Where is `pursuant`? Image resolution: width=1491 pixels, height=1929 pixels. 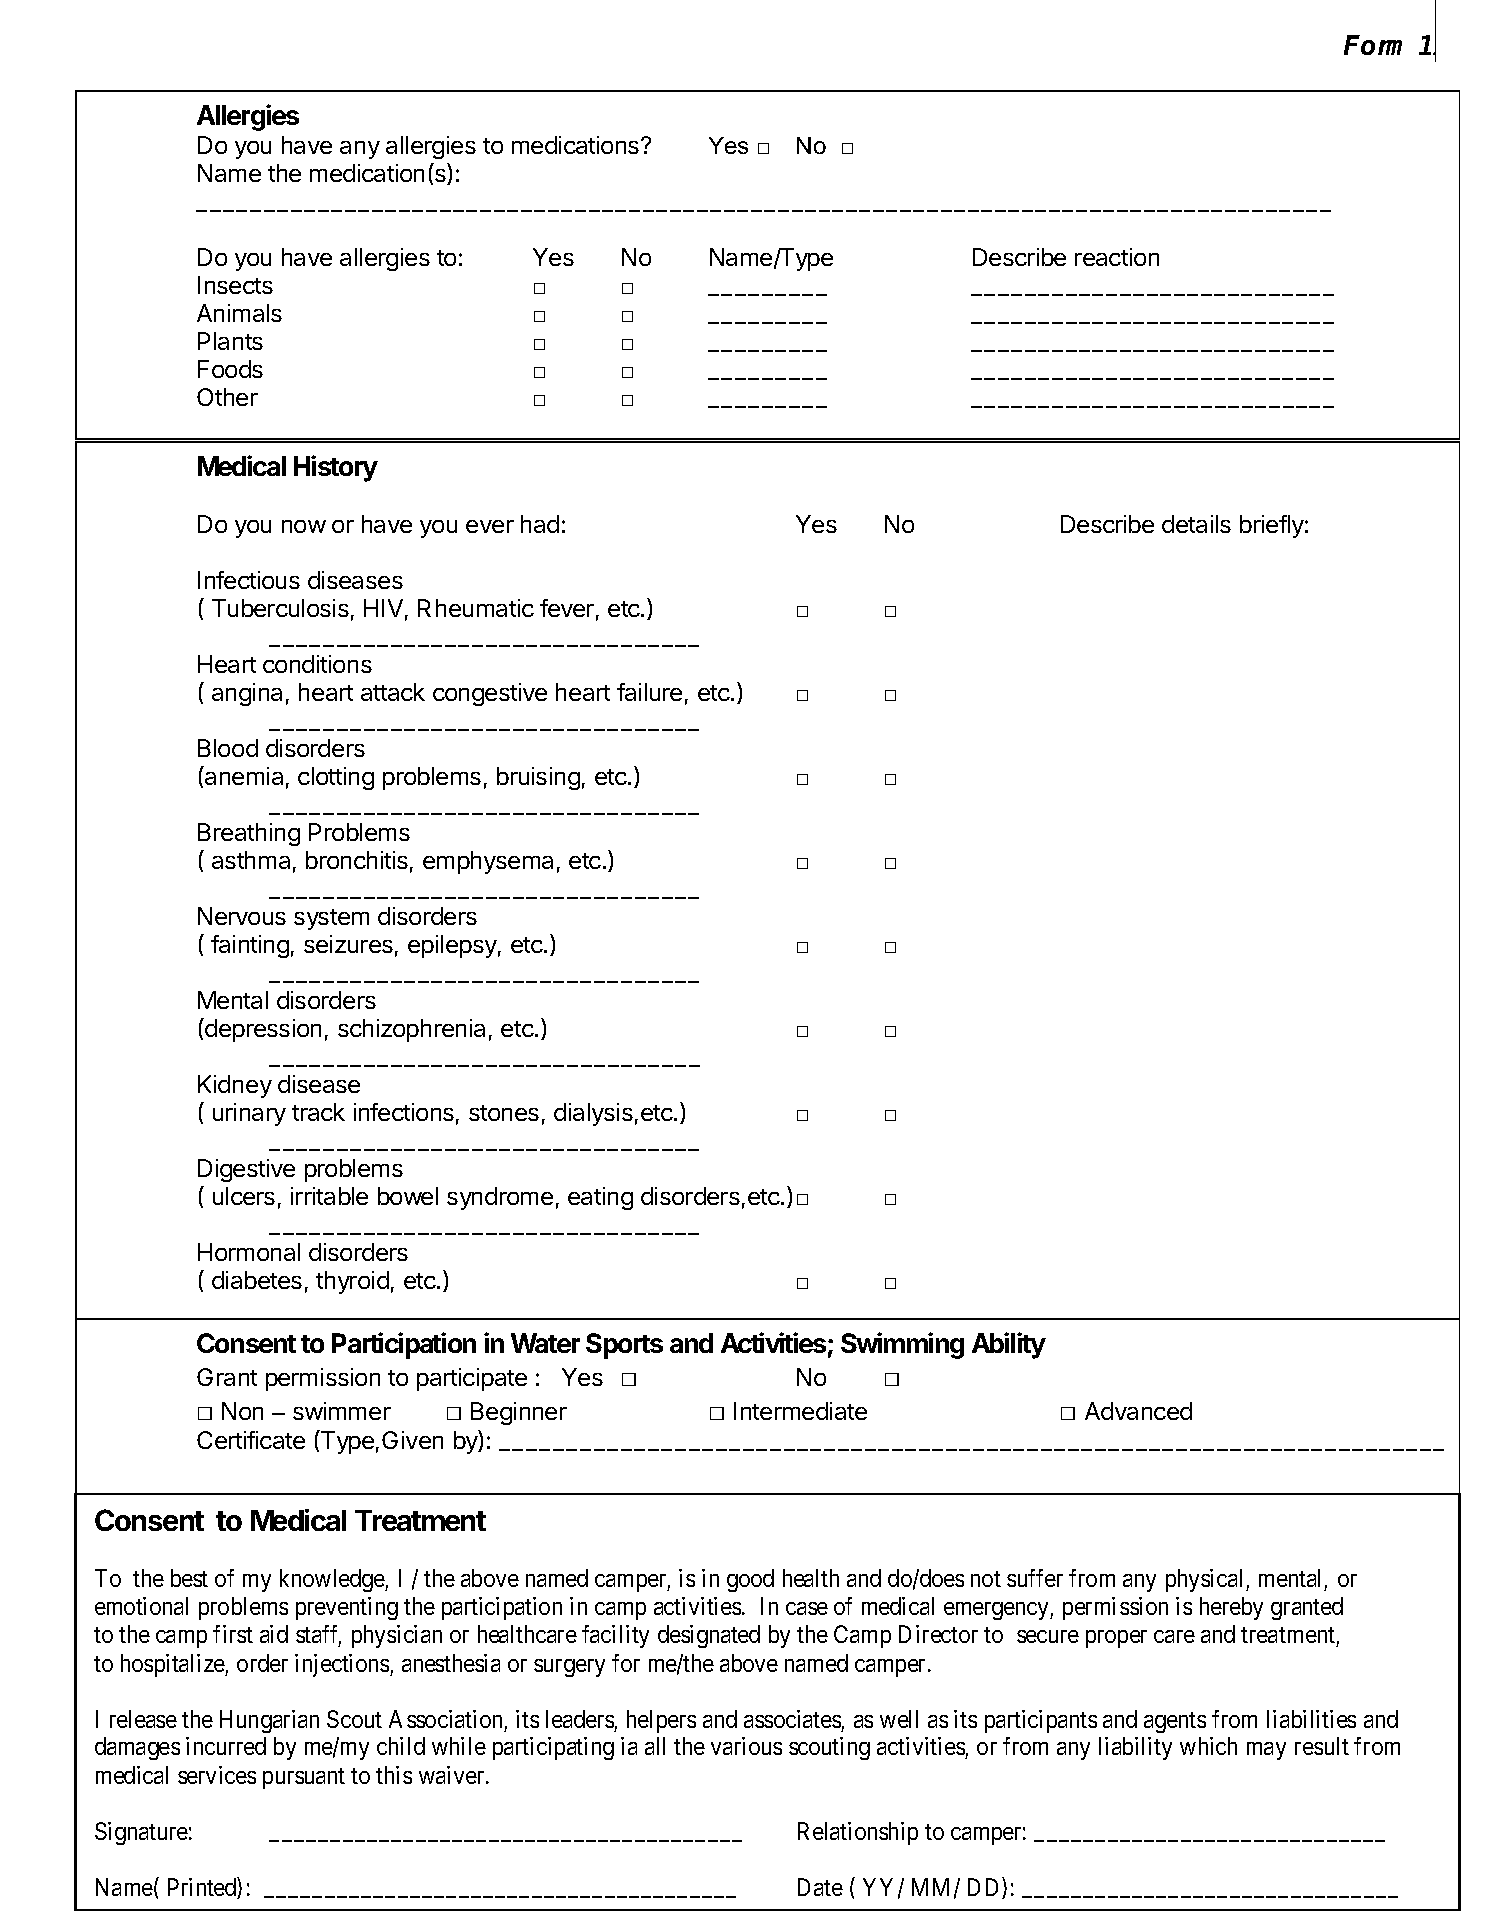
pursuant is located at coordinates (304, 1778).
